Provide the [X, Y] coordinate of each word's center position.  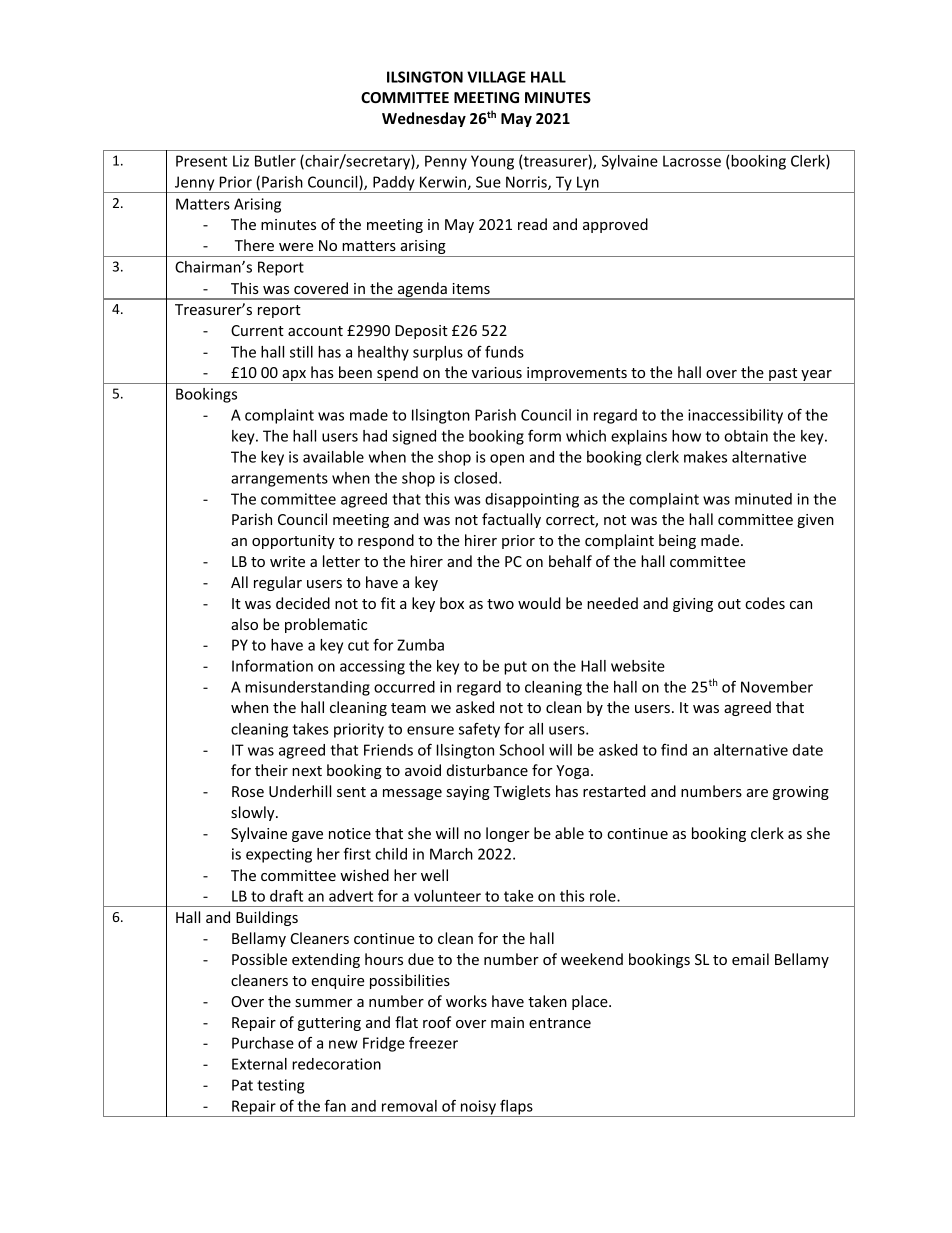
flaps [516, 1108]
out [729, 604]
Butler [275, 161]
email [750, 959]
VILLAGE [496, 77]
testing [280, 1086]
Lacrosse [692, 161]
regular [278, 583]
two [500, 604]
